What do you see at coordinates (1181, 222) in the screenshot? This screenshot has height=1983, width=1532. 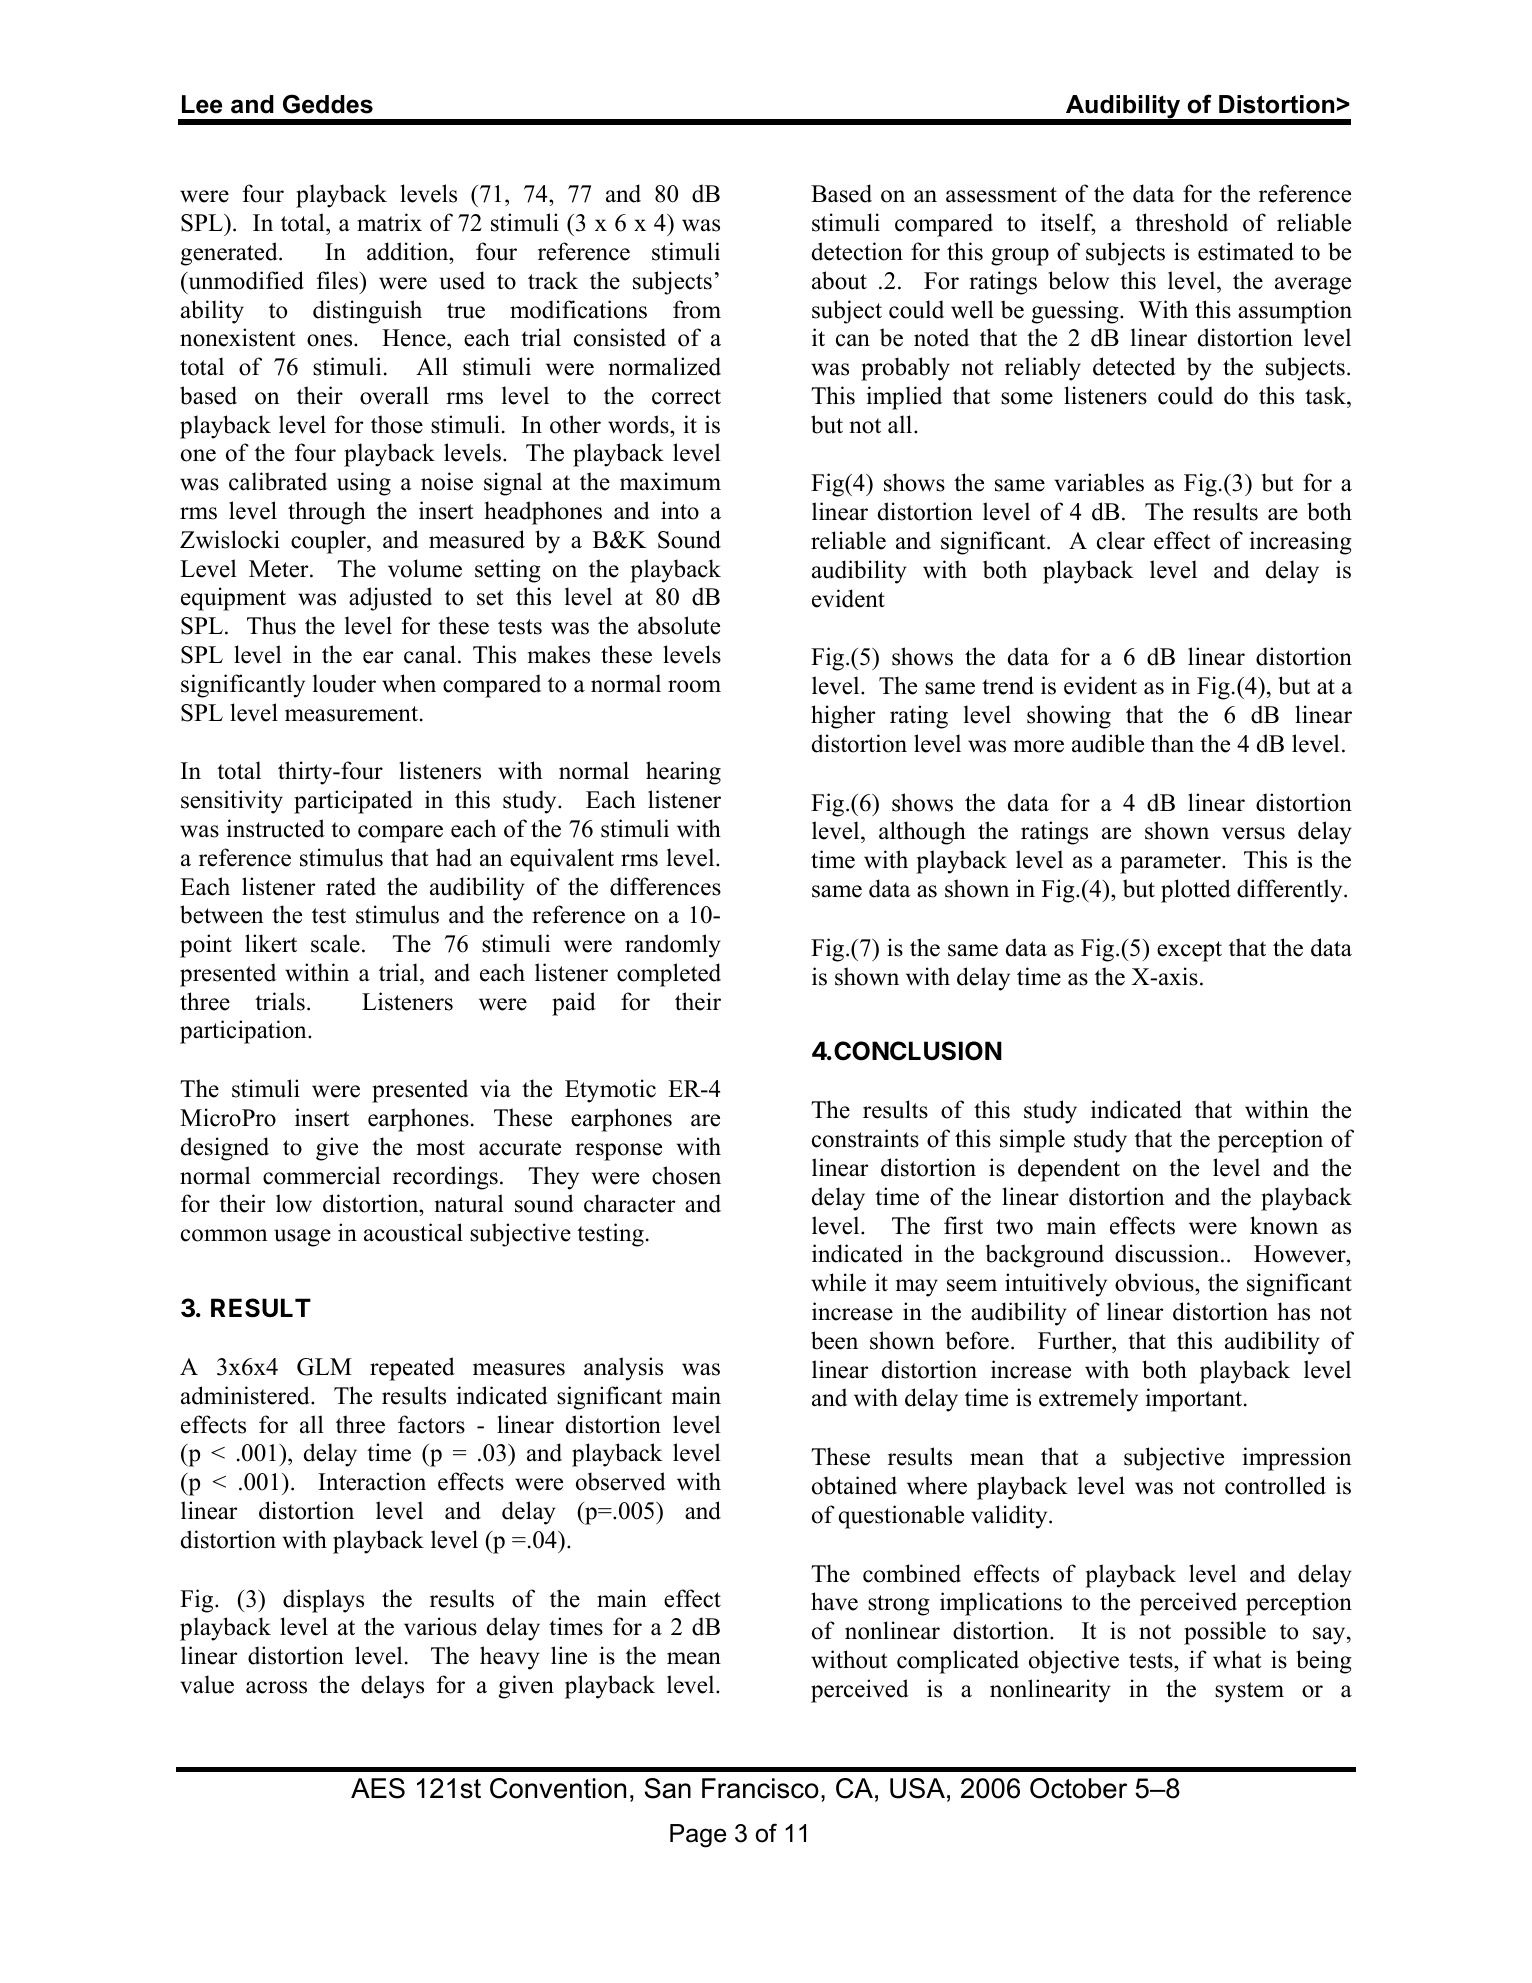 I see `threshold` at bounding box center [1181, 222].
